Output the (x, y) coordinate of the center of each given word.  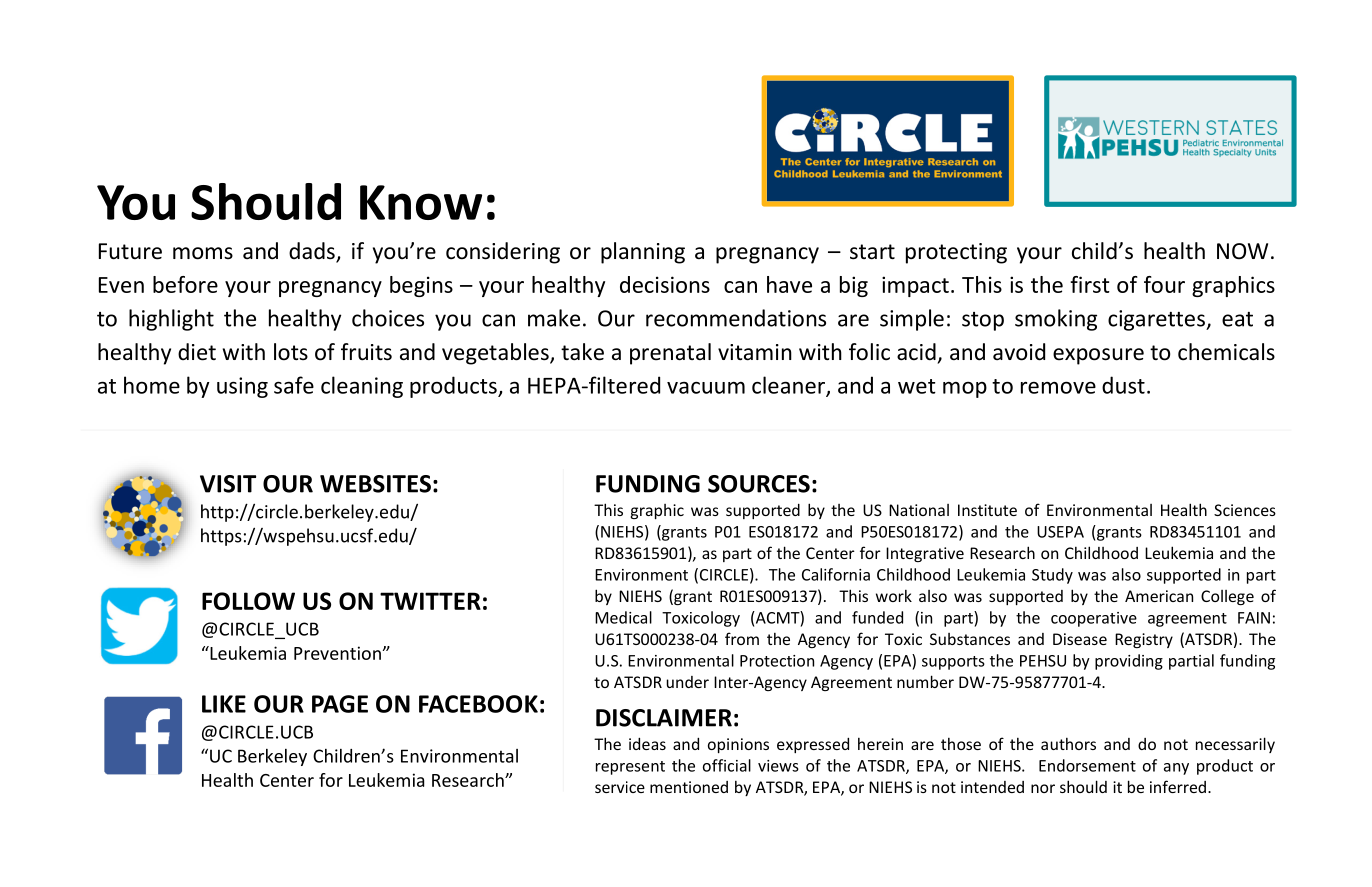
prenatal (670, 354)
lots (291, 352)
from (742, 638)
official (727, 765)
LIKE (224, 704)
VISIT (228, 484)
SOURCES (759, 484)
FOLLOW (248, 601)
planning (643, 253)
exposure (1098, 356)
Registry (1144, 640)
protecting (956, 253)
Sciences (1245, 510)
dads (313, 252)
